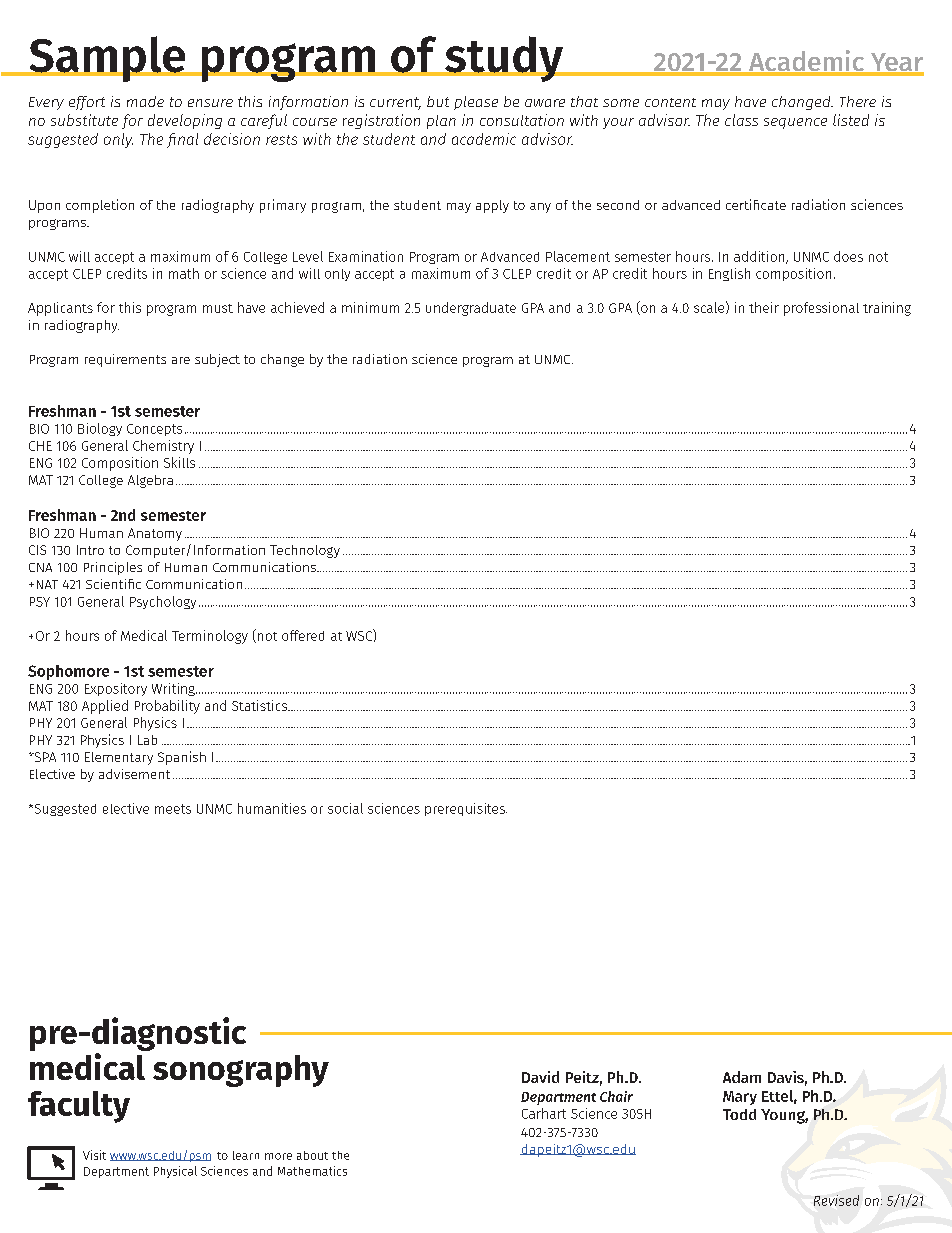 Image resolution: width=952 pixels, height=1233 pixels. I want to click on requirements, so click(125, 360).
